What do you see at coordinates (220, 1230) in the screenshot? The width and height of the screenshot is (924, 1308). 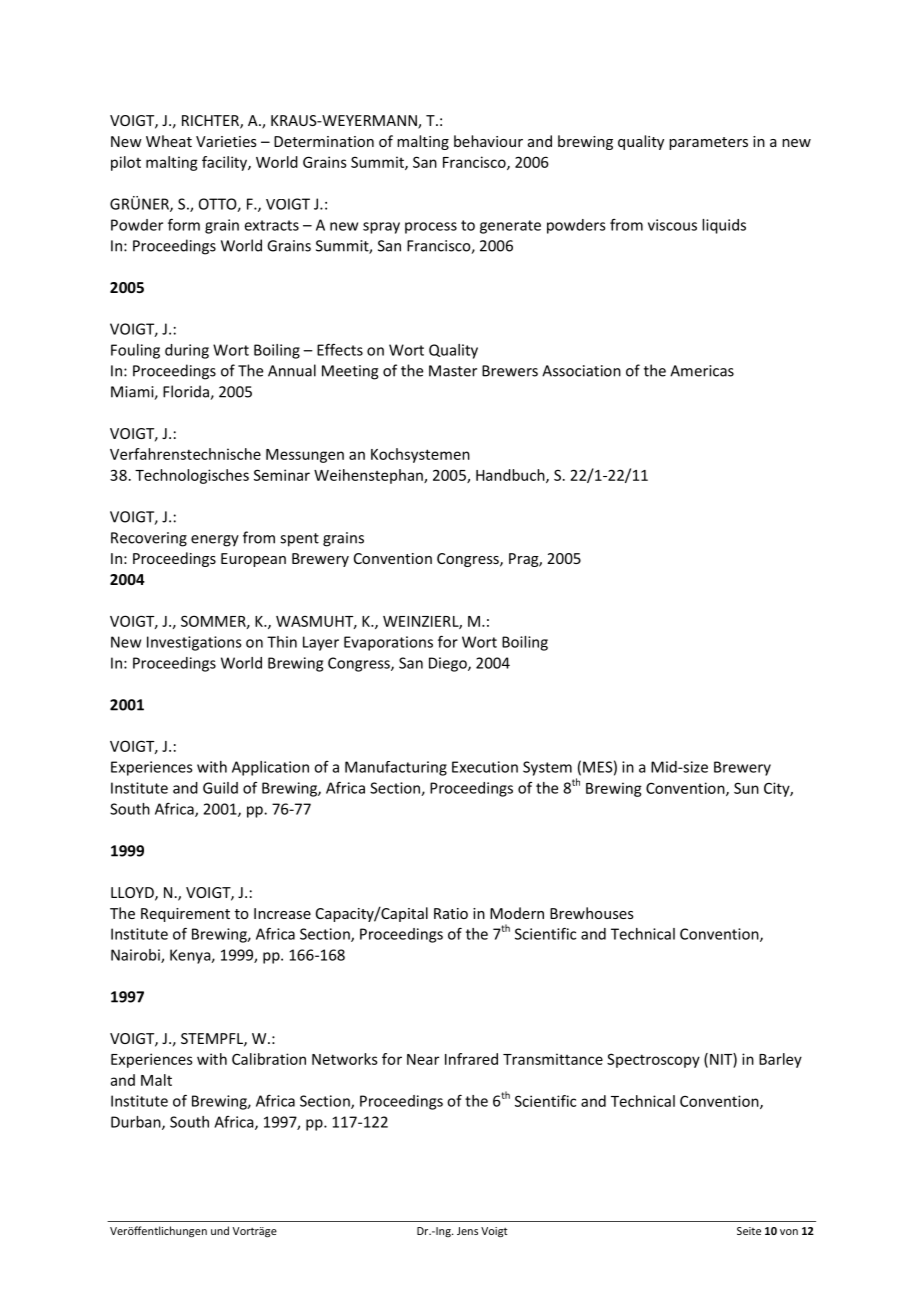 I see `und` at bounding box center [220, 1230].
